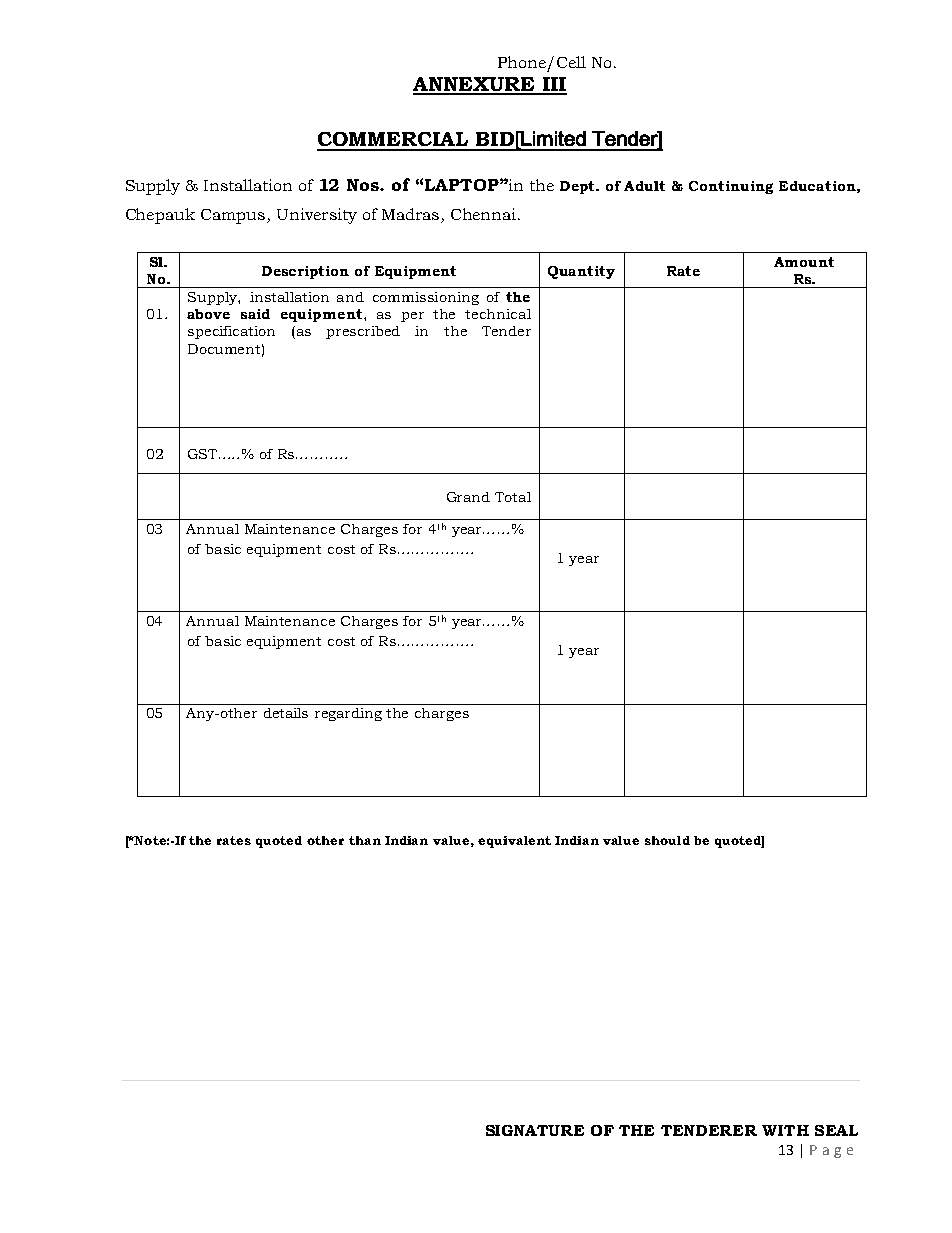 The height and width of the page is (1233, 952). I want to click on Amount, so click(804, 262).
